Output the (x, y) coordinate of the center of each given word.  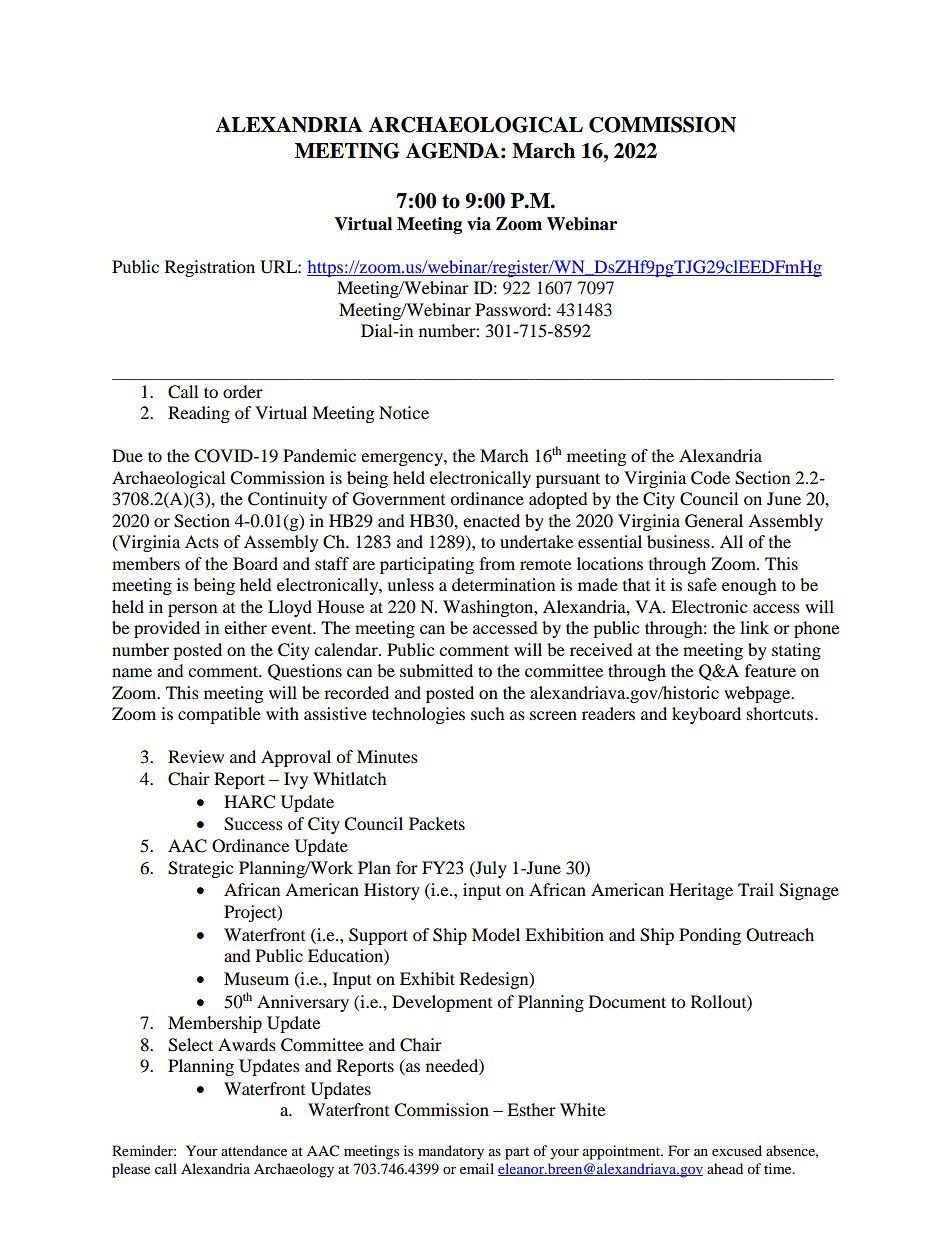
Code (710, 478)
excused (737, 1150)
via (479, 224)
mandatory (451, 1152)
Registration (210, 268)
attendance (254, 1150)
